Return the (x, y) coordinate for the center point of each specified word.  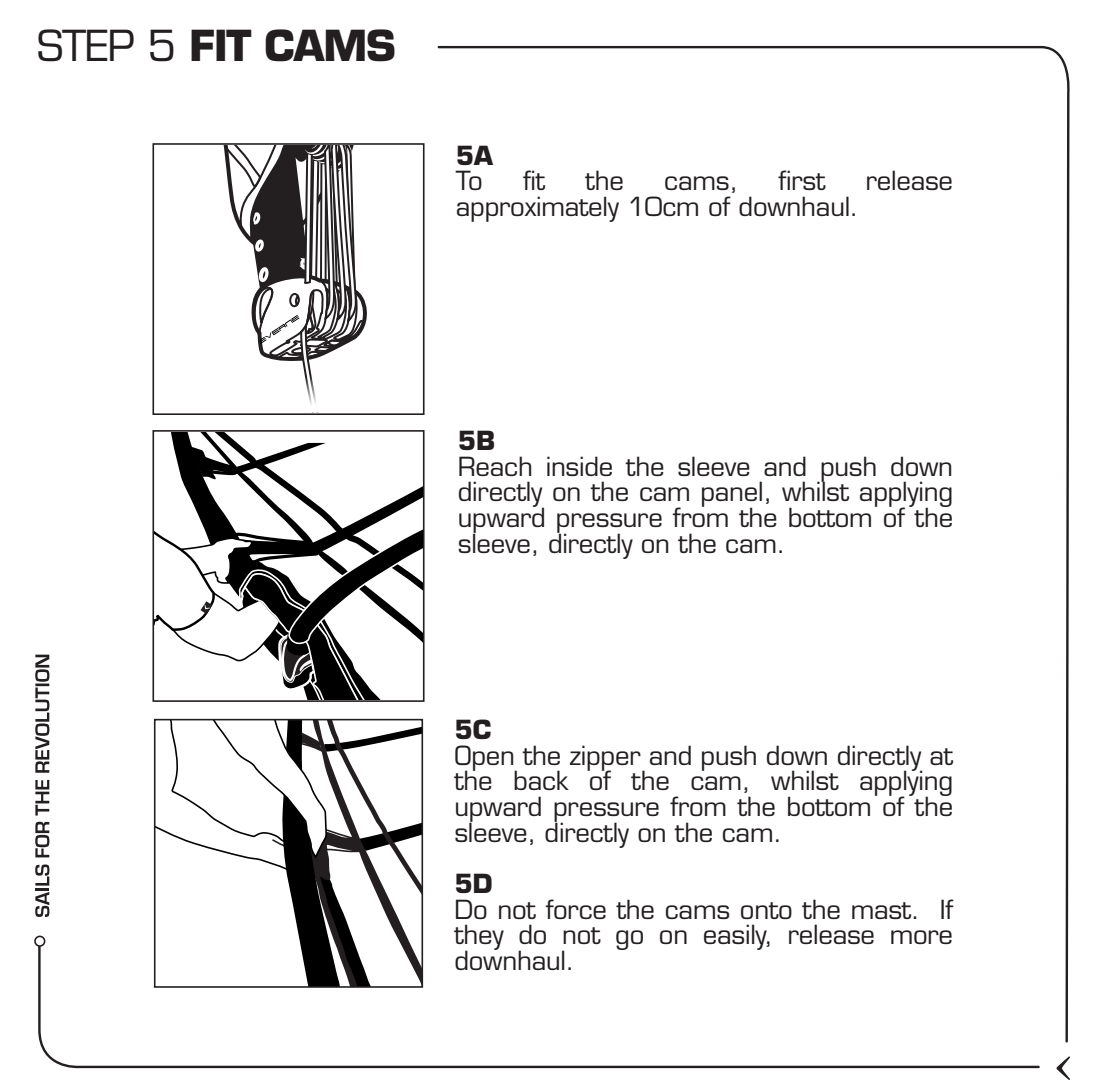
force (575, 909)
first (802, 180)
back (541, 780)
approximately (538, 209)
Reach (495, 466)
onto (766, 910)
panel (732, 495)
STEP (86, 45)
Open (485, 759)
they (479, 938)
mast (883, 910)
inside (579, 466)
